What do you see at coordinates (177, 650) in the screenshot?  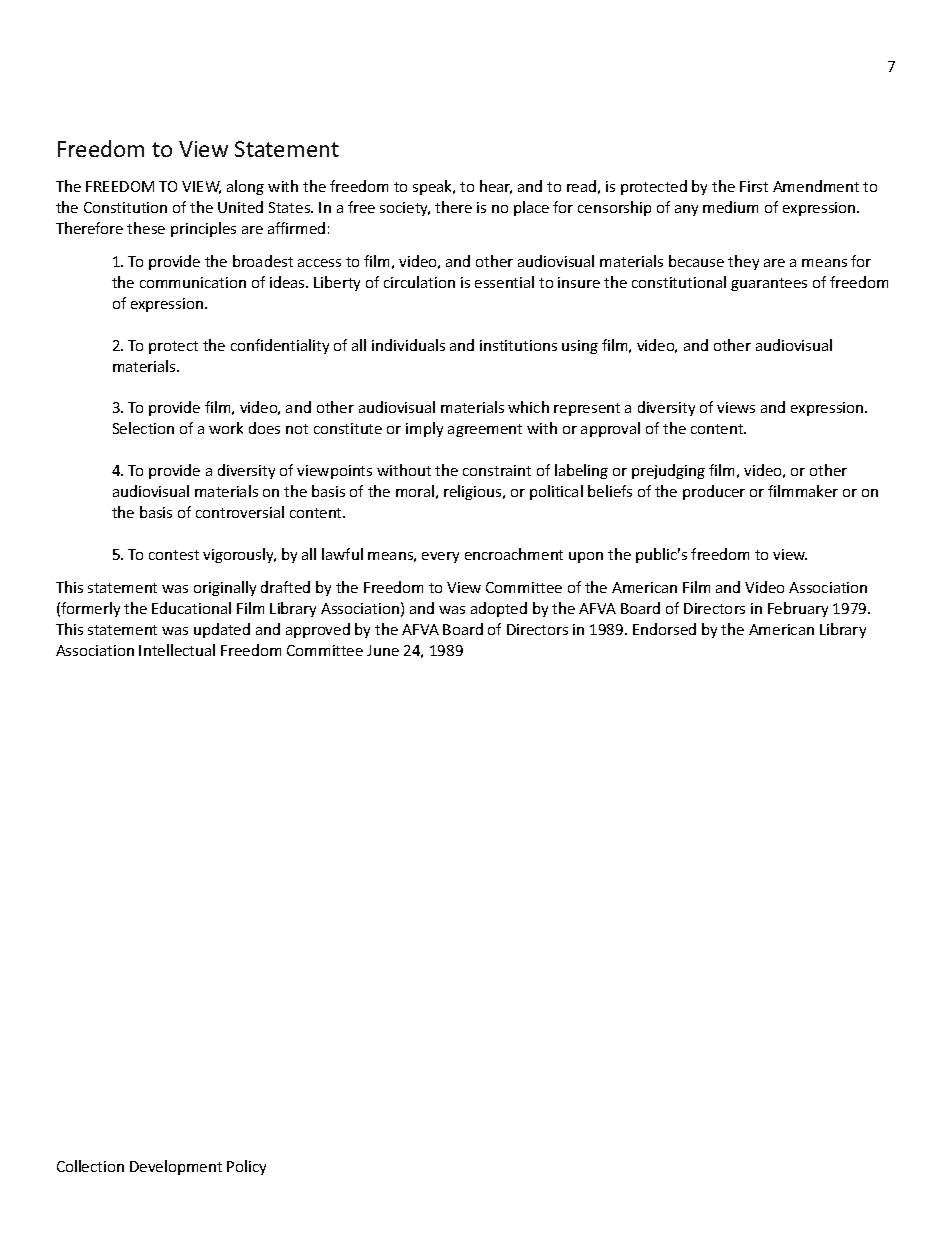 I see `Intellectual` at bounding box center [177, 650].
